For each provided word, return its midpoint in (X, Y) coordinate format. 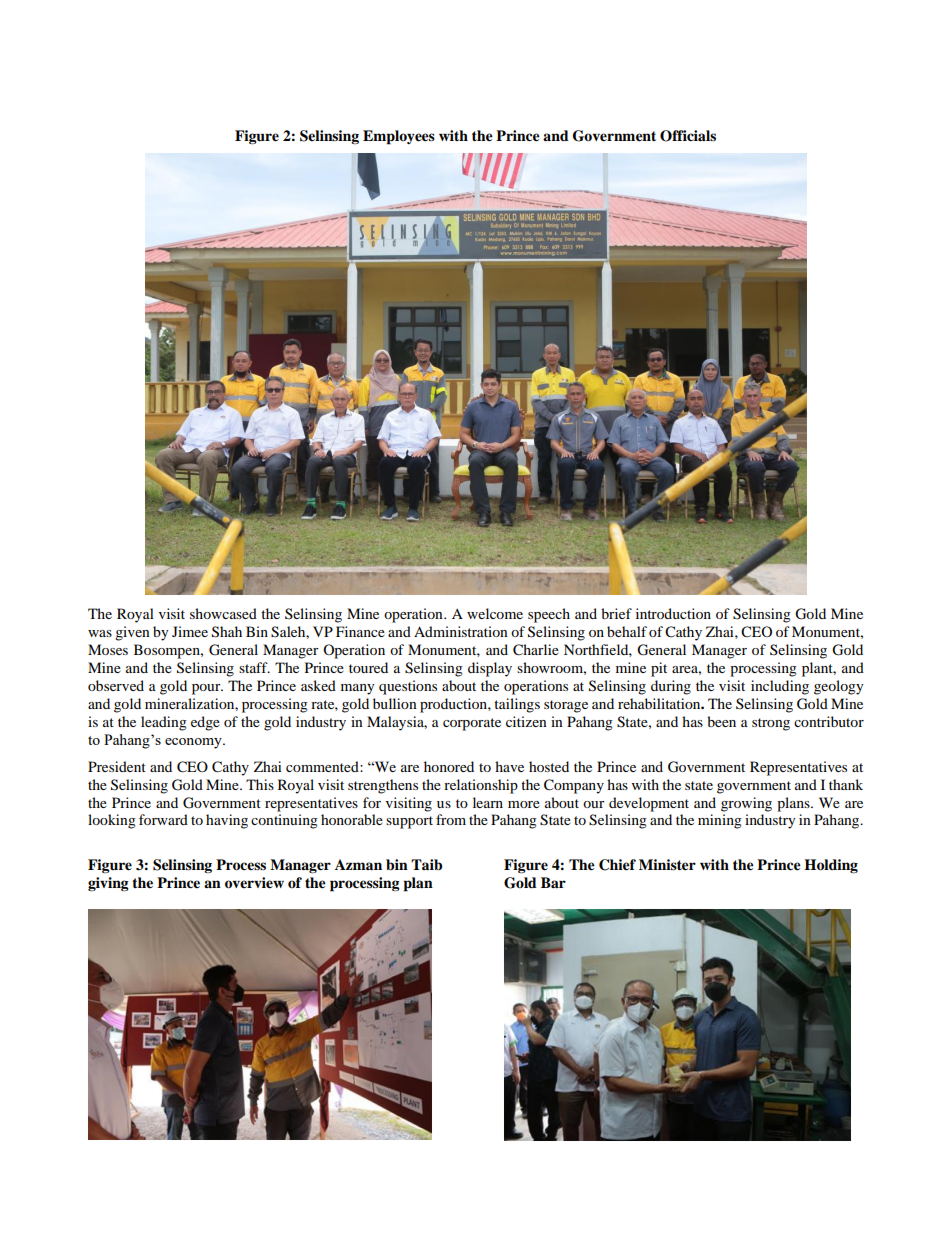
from (451, 819)
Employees (399, 137)
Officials (688, 136)
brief (616, 613)
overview (254, 883)
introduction (673, 613)
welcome (495, 613)
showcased (223, 613)
